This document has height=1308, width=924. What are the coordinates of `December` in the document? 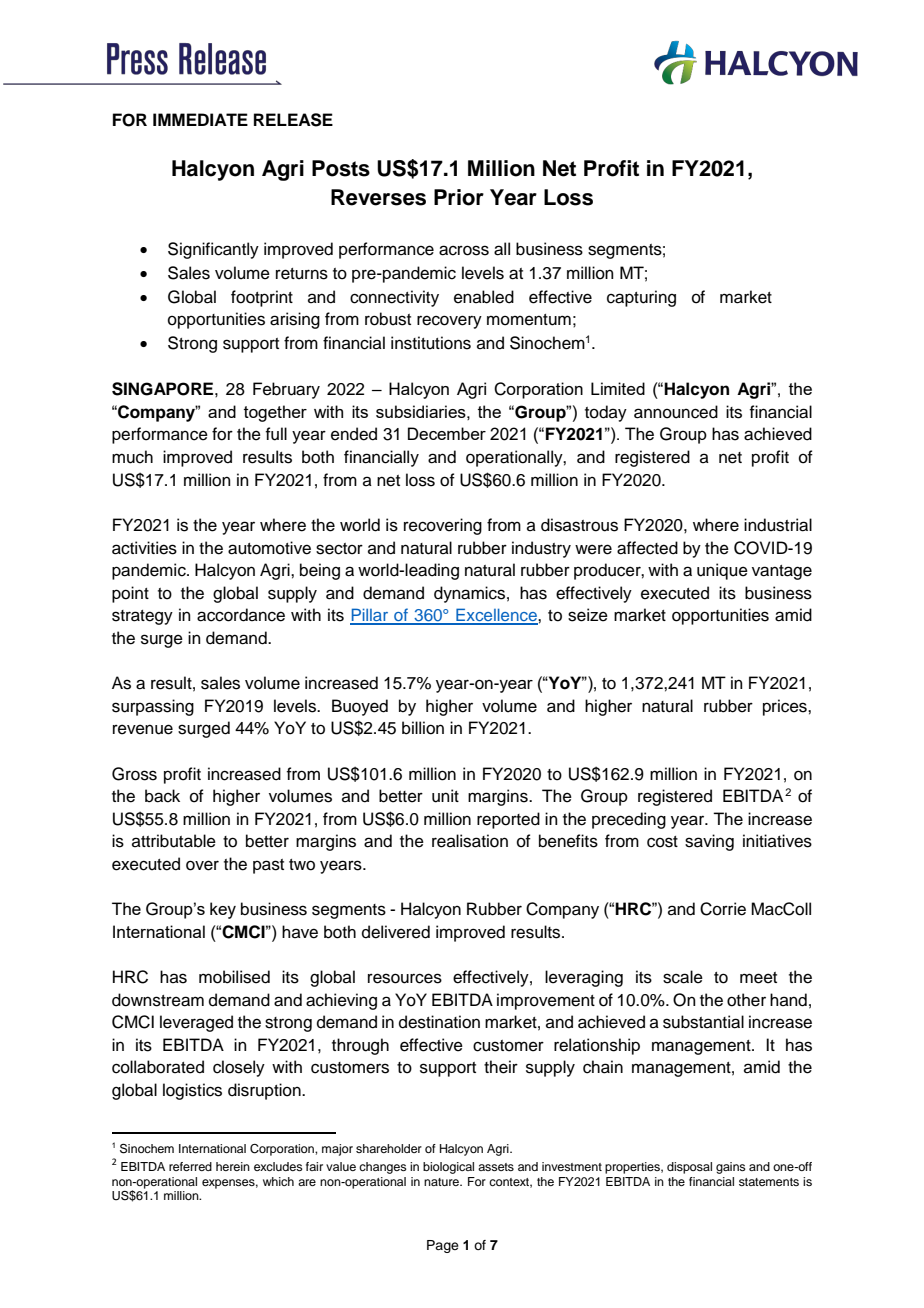 It's located at (447, 433).
